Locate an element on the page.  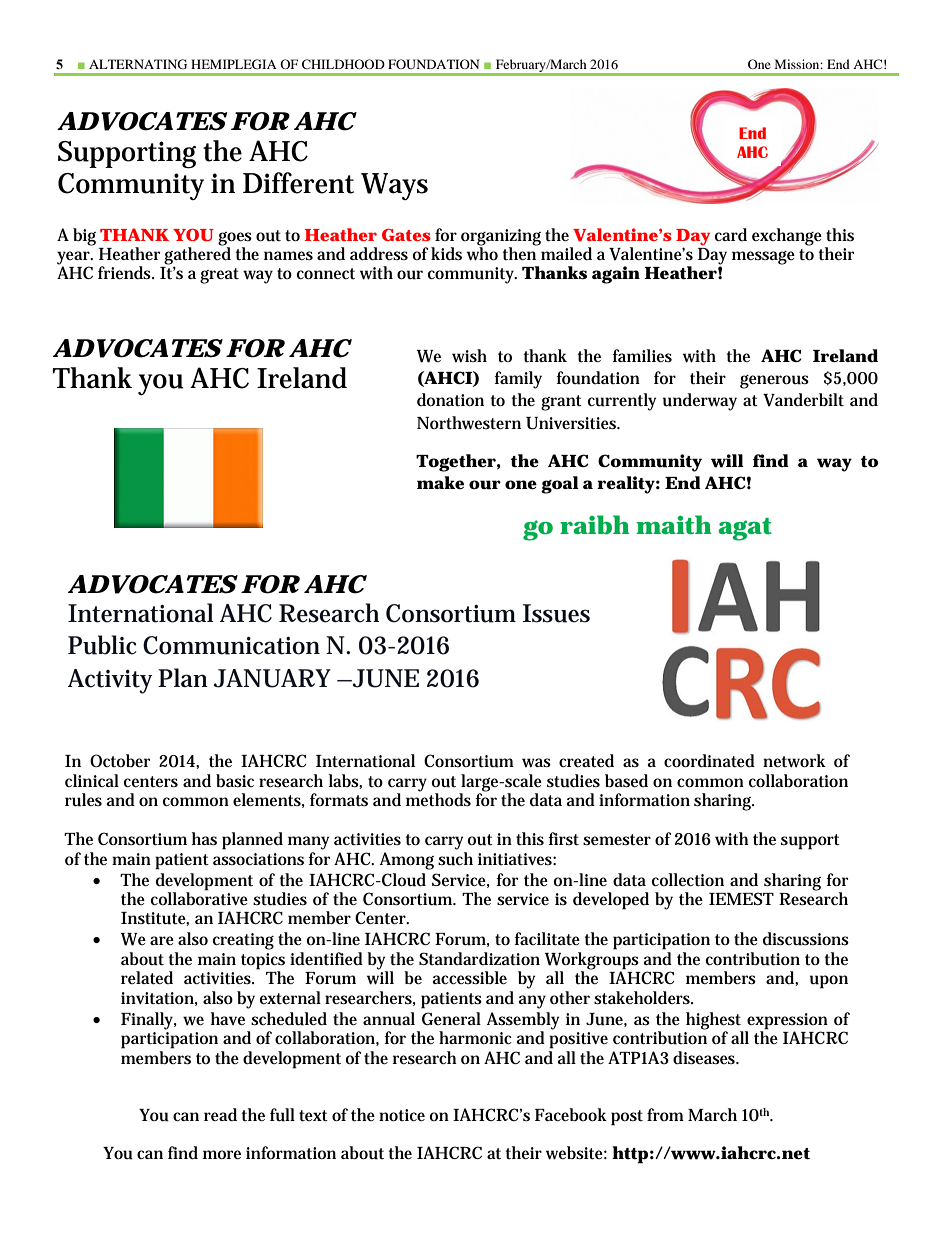
ALTERNATING is located at coordinates (138, 64).
